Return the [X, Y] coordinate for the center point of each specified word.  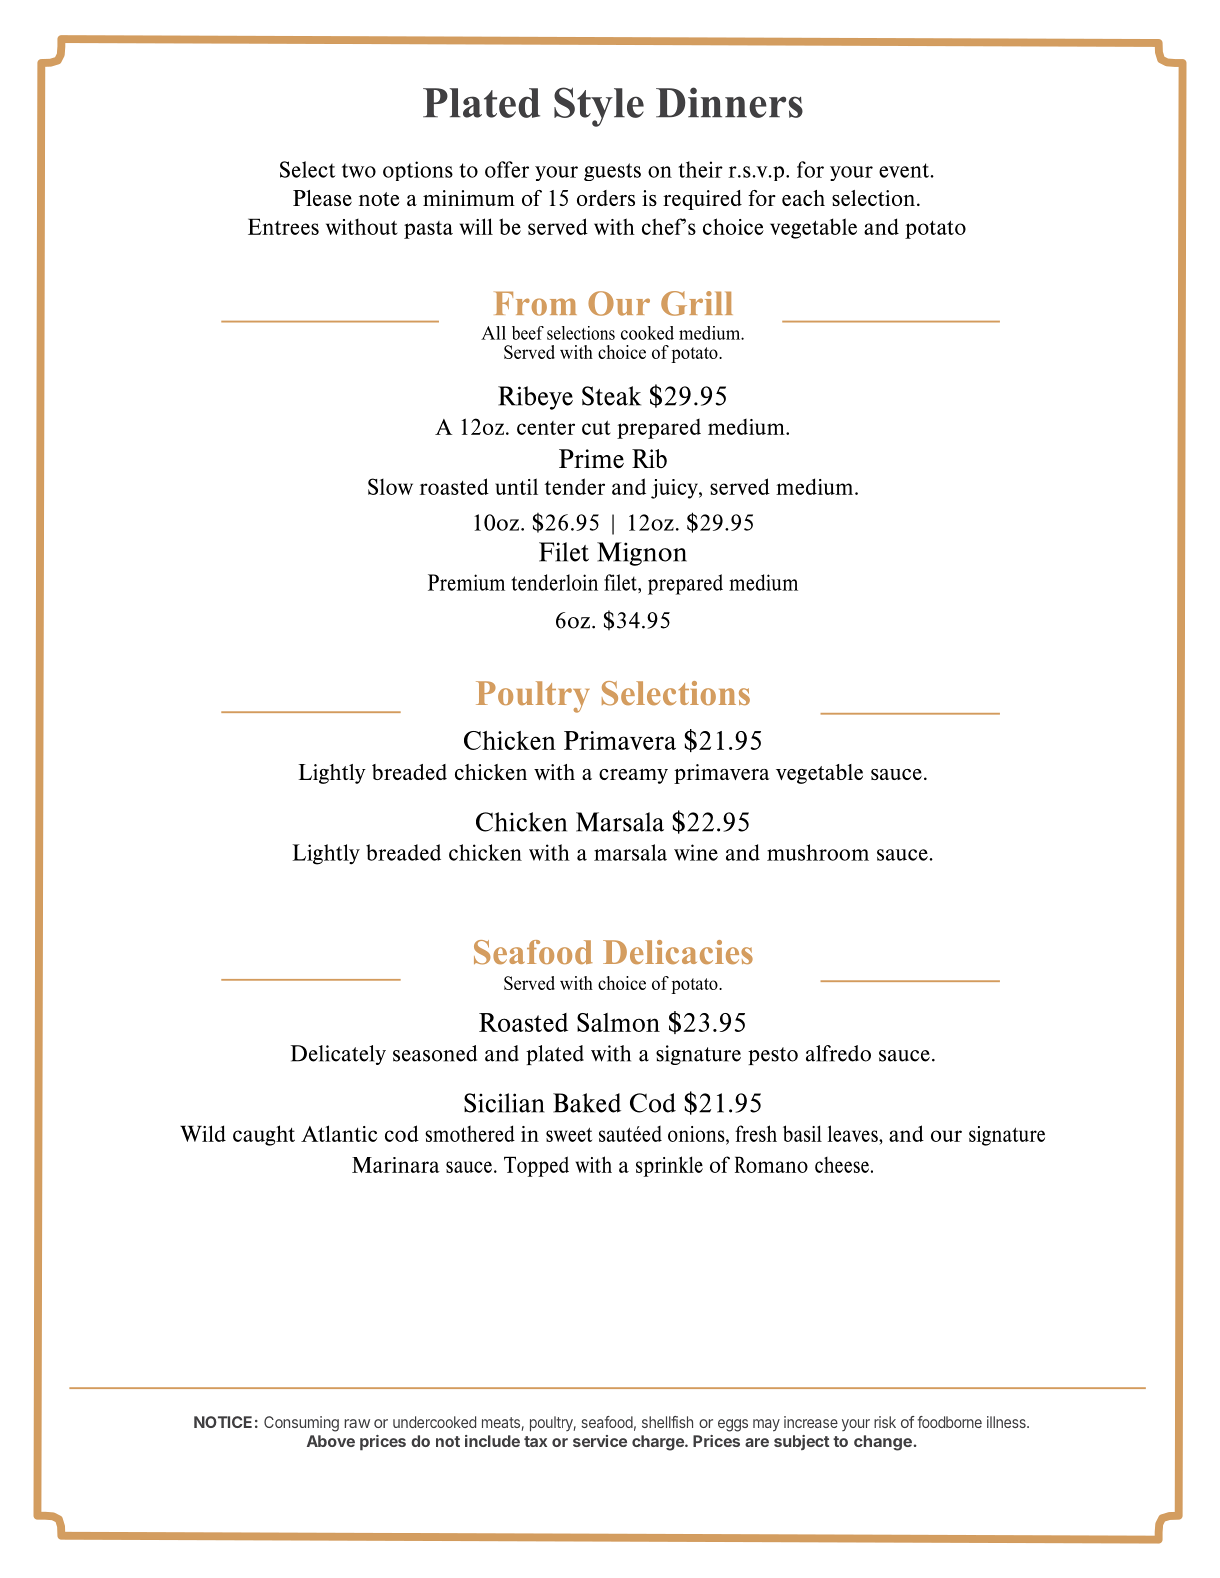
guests [612, 172]
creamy [633, 776]
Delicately [338, 1055]
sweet [569, 1135]
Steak [611, 396]
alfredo [838, 1053]
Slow [390, 486]
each [803, 198]
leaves [854, 1135]
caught [264, 1135]
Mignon [642, 554]
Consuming [301, 1424]
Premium [466, 582]
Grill [697, 303]
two [359, 170]
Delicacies [678, 952]
